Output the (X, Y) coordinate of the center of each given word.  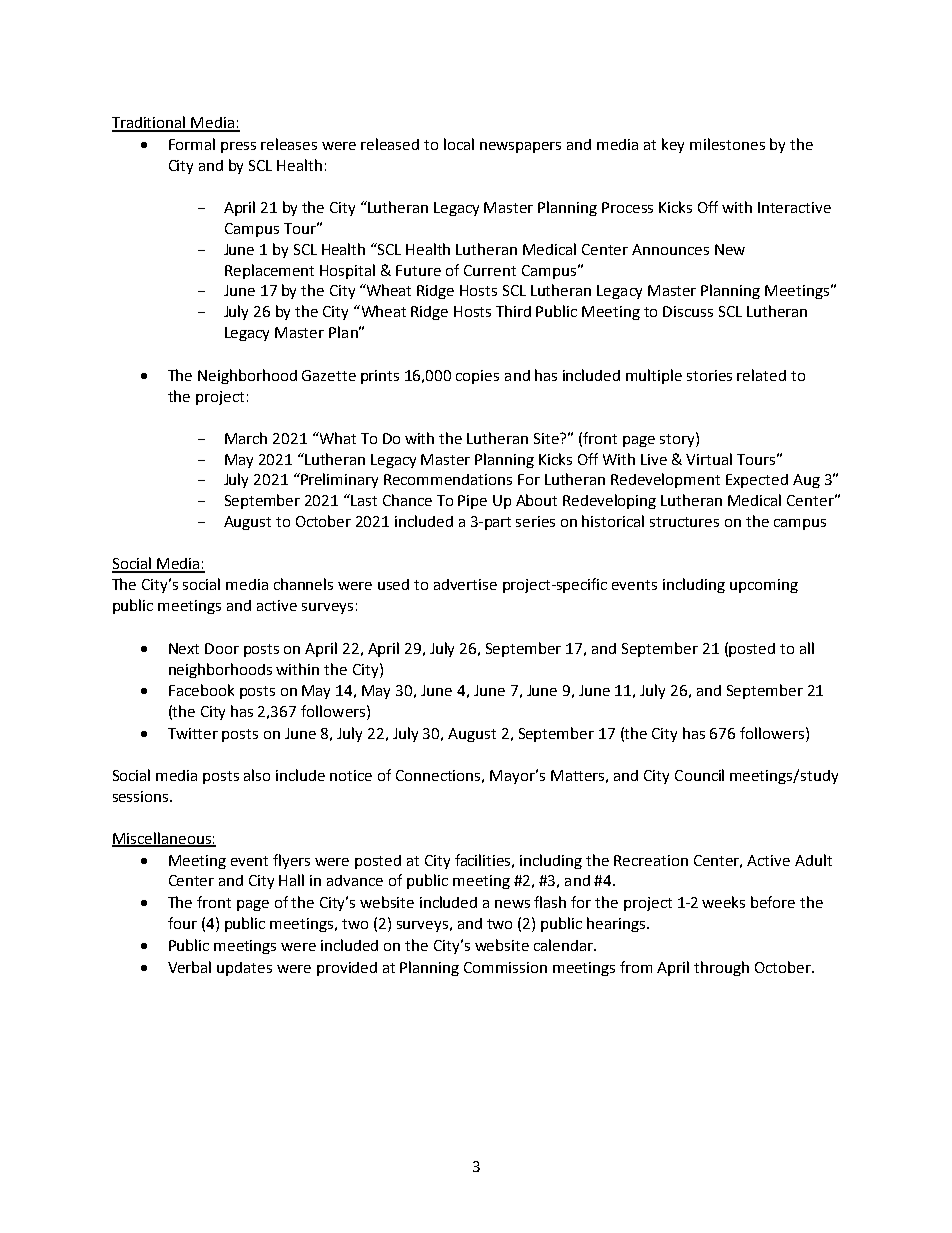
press (238, 147)
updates (244, 969)
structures (684, 522)
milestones (727, 144)
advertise (465, 584)
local (459, 144)
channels (303, 584)
